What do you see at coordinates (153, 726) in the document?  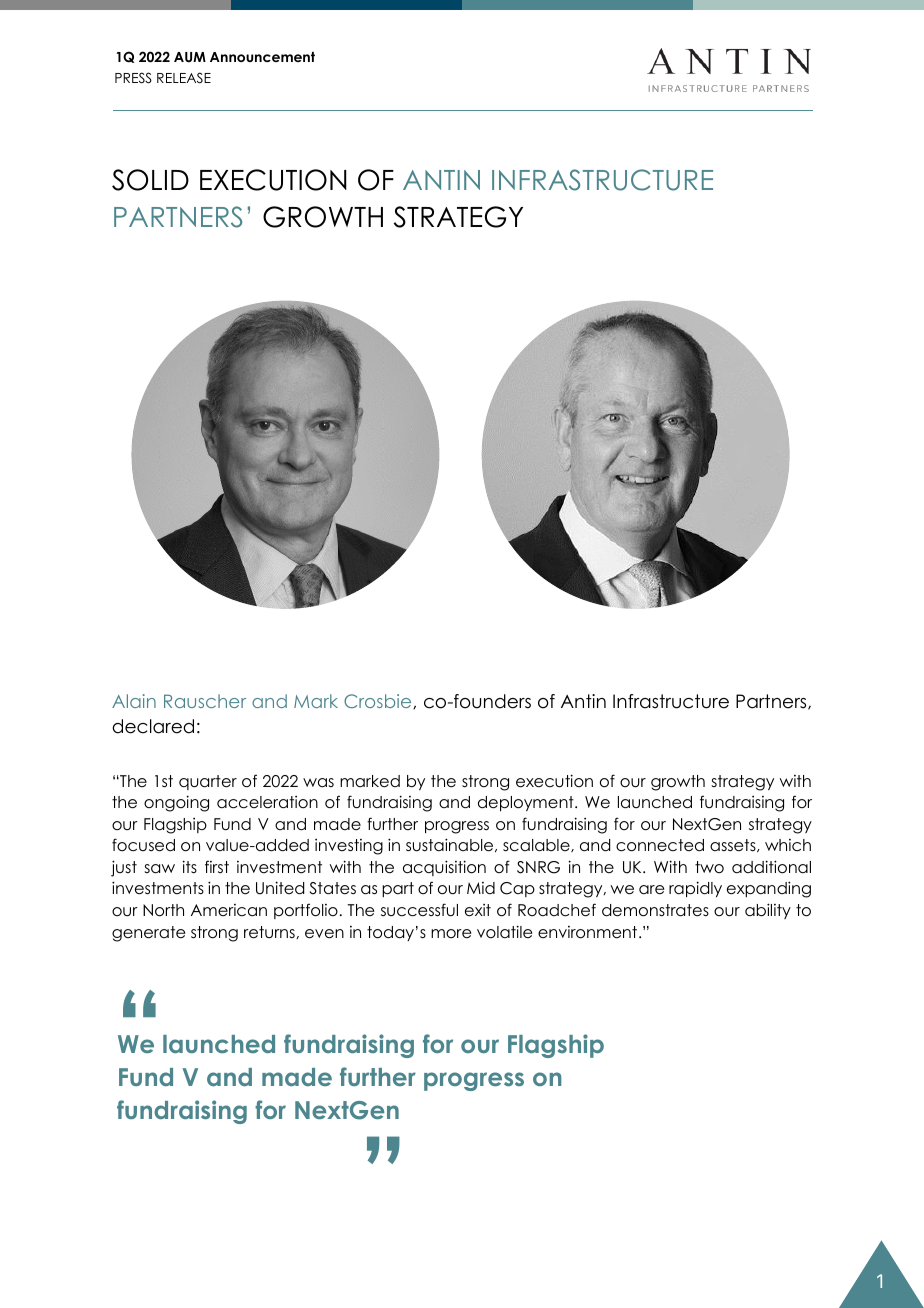 I see `declared` at bounding box center [153, 726].
